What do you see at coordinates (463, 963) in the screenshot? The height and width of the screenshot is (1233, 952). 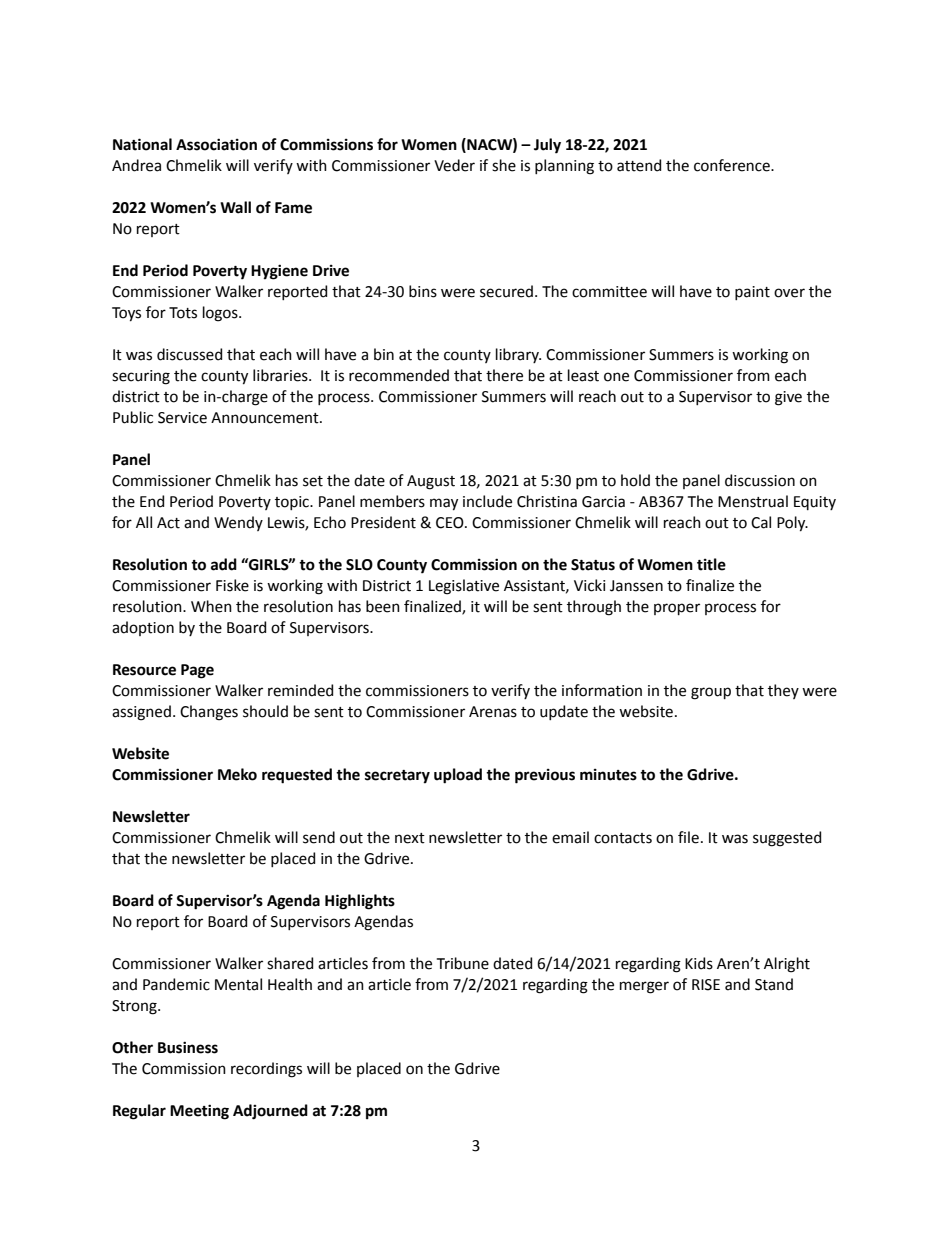 I see `Tribune` at bounding box center [463, 963].
